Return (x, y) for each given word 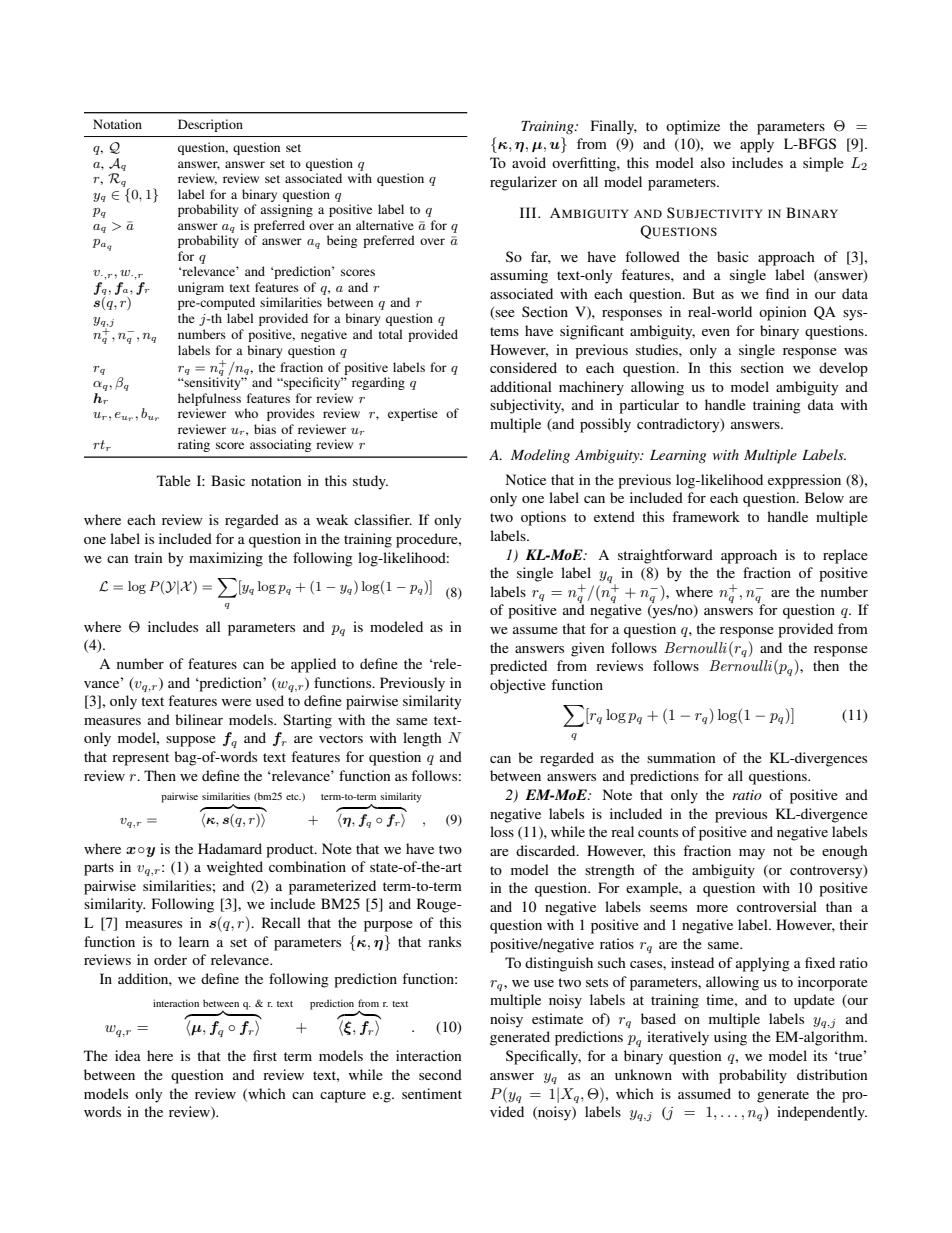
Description (210, 125)
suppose (191, 741)
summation (681, 757)
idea (128, 1055)
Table (174, 480)
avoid (529, 162)
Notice (526, 479)
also (713, 162)
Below (824, 497)
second (440, 1074)
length (422, 739)
